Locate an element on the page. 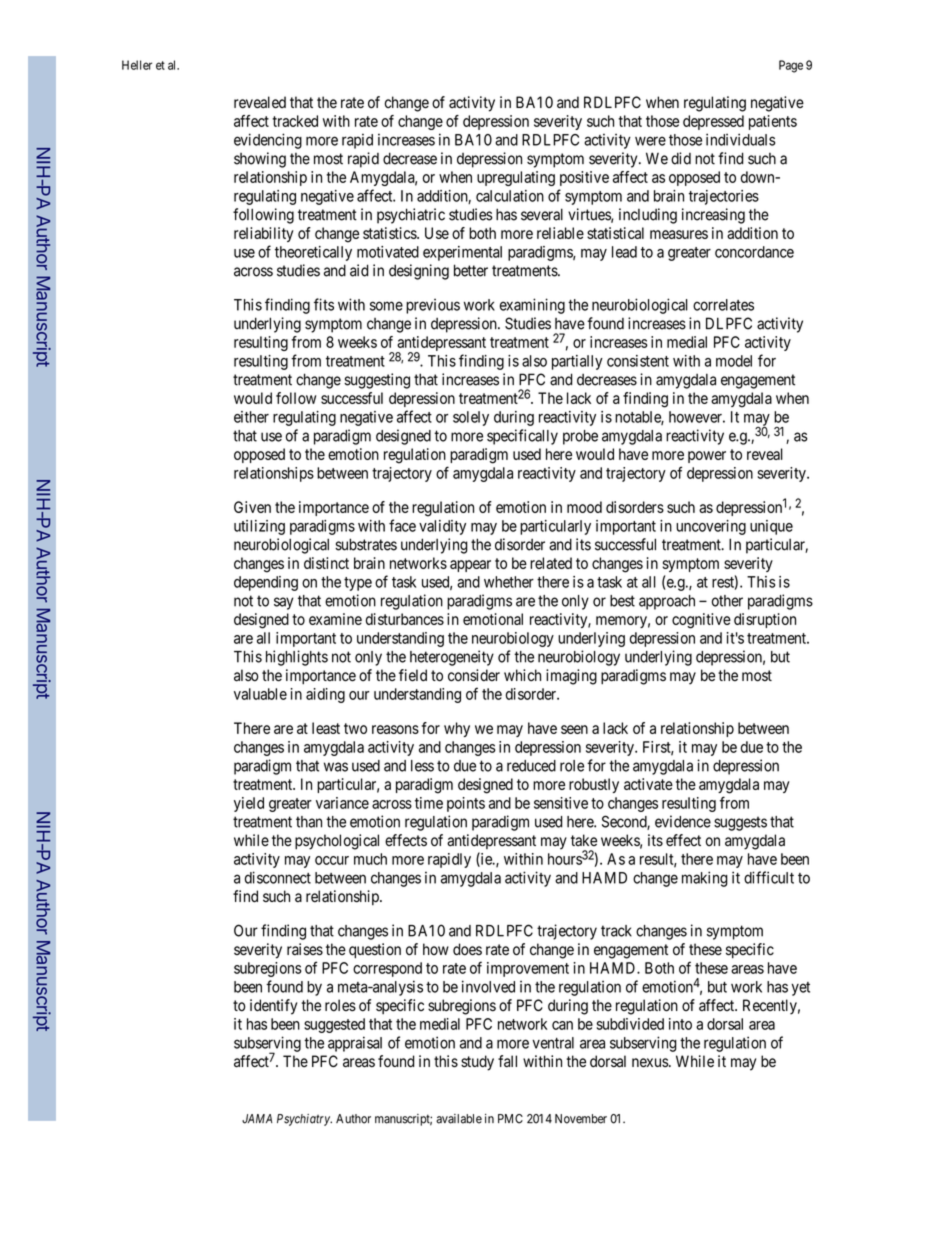  yield is located at coordinates (249, 804).
